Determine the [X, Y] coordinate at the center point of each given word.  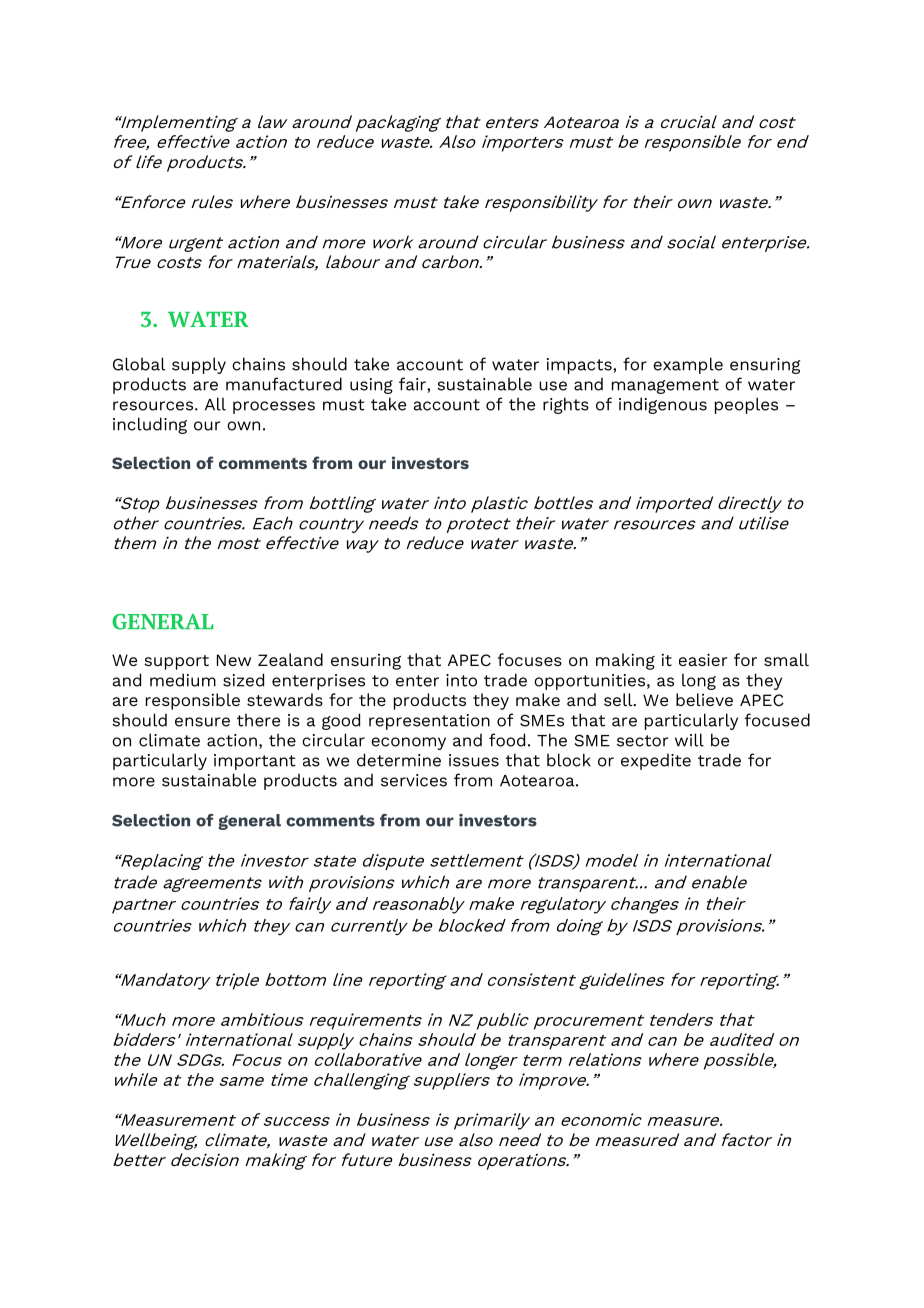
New [234, 660]
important [255, 762]
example [688, 365]
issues [474, 760]
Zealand [290, 659]
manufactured [284, 384]
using [371, 386]
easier [703, 659]
